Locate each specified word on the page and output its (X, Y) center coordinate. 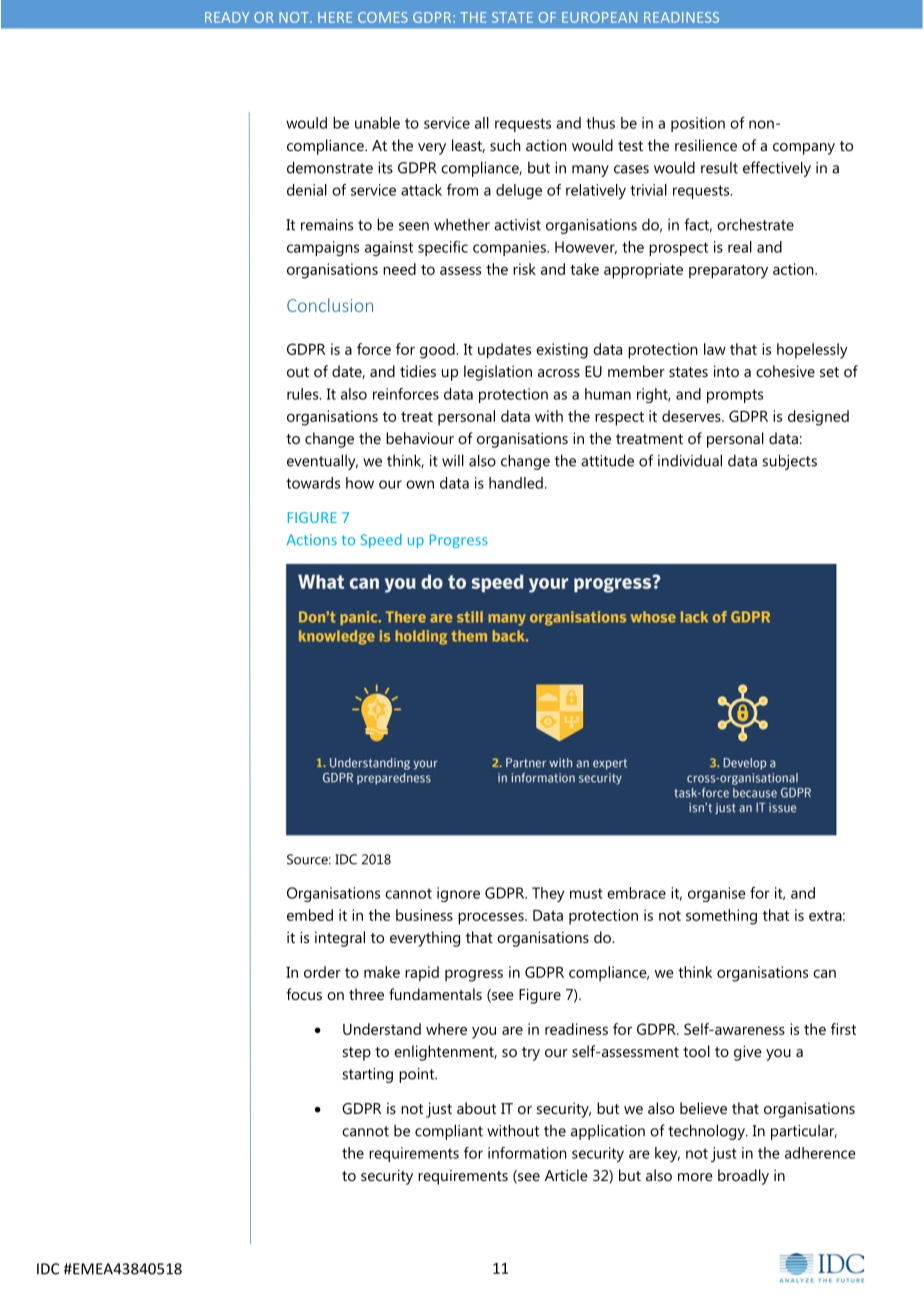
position (698, 124)
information (527, 1153)
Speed (381, 541)
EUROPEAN (599, 17)
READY (227, 17)
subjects (789, 462)
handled (516, 483)
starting (367, 1075)
